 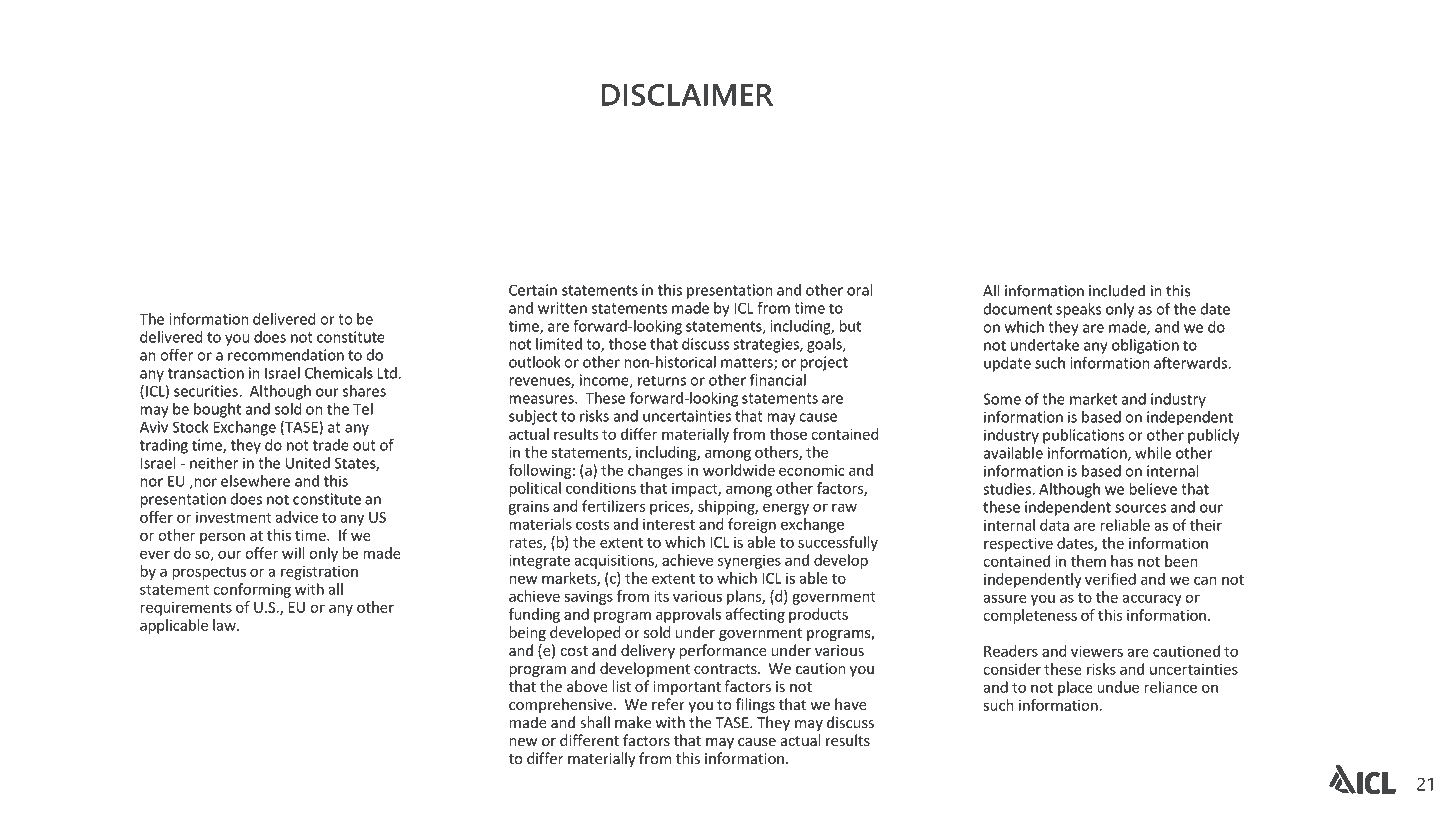 What do you see at coordinates (687, 95) in the screenshot?
I see `DISCLAIMER` at bounding box center [687, 95].
